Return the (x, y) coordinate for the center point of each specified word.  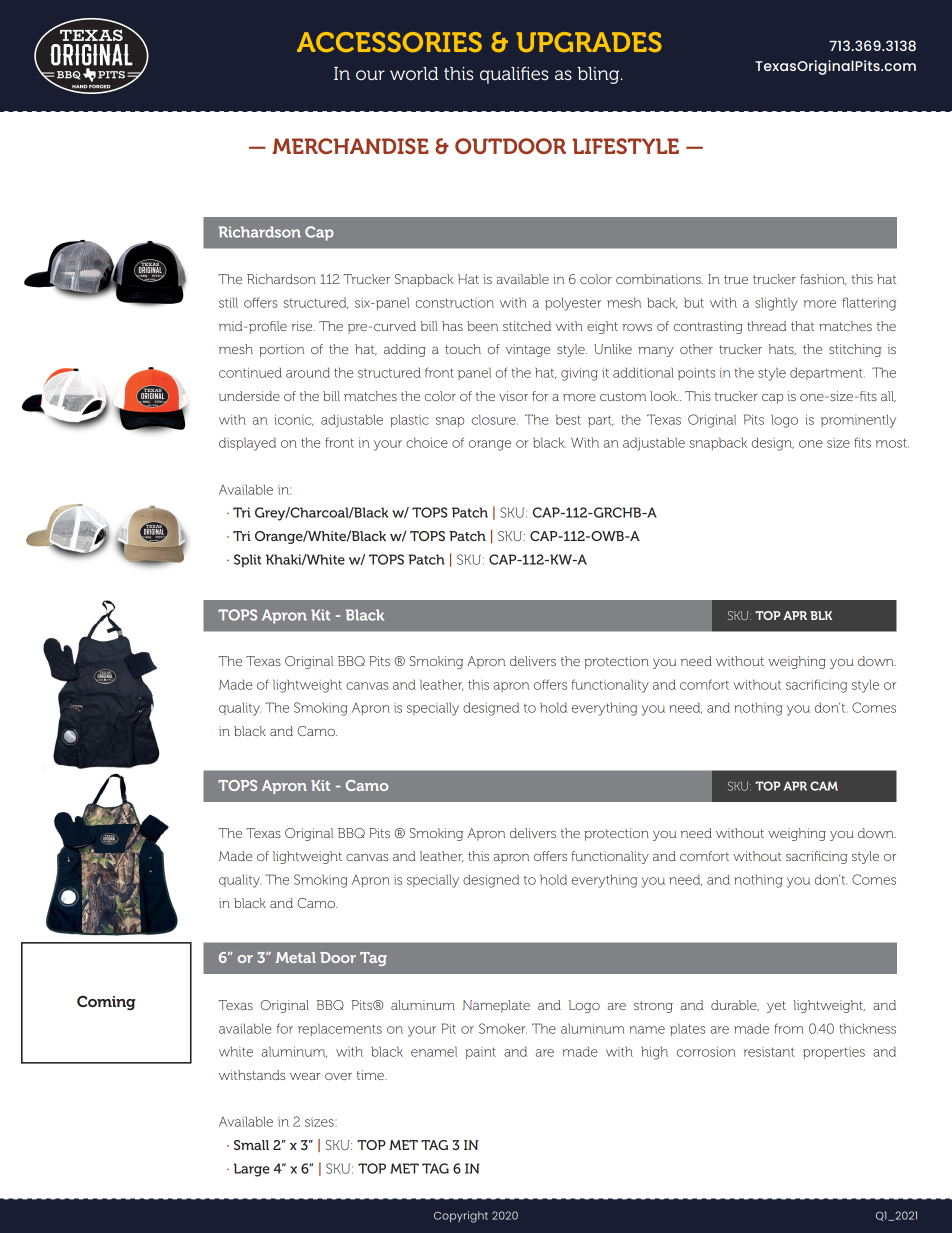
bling (599, 75)
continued (250, 373)
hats (782, 349)
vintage (528, 350)
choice (427, 442)
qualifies (514, 75)
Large (252, 1170)
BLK (821, 615)
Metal (296, 957)
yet (776, 1007)
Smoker (503, 1028)
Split (247, 561)
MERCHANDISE (350, 146)
